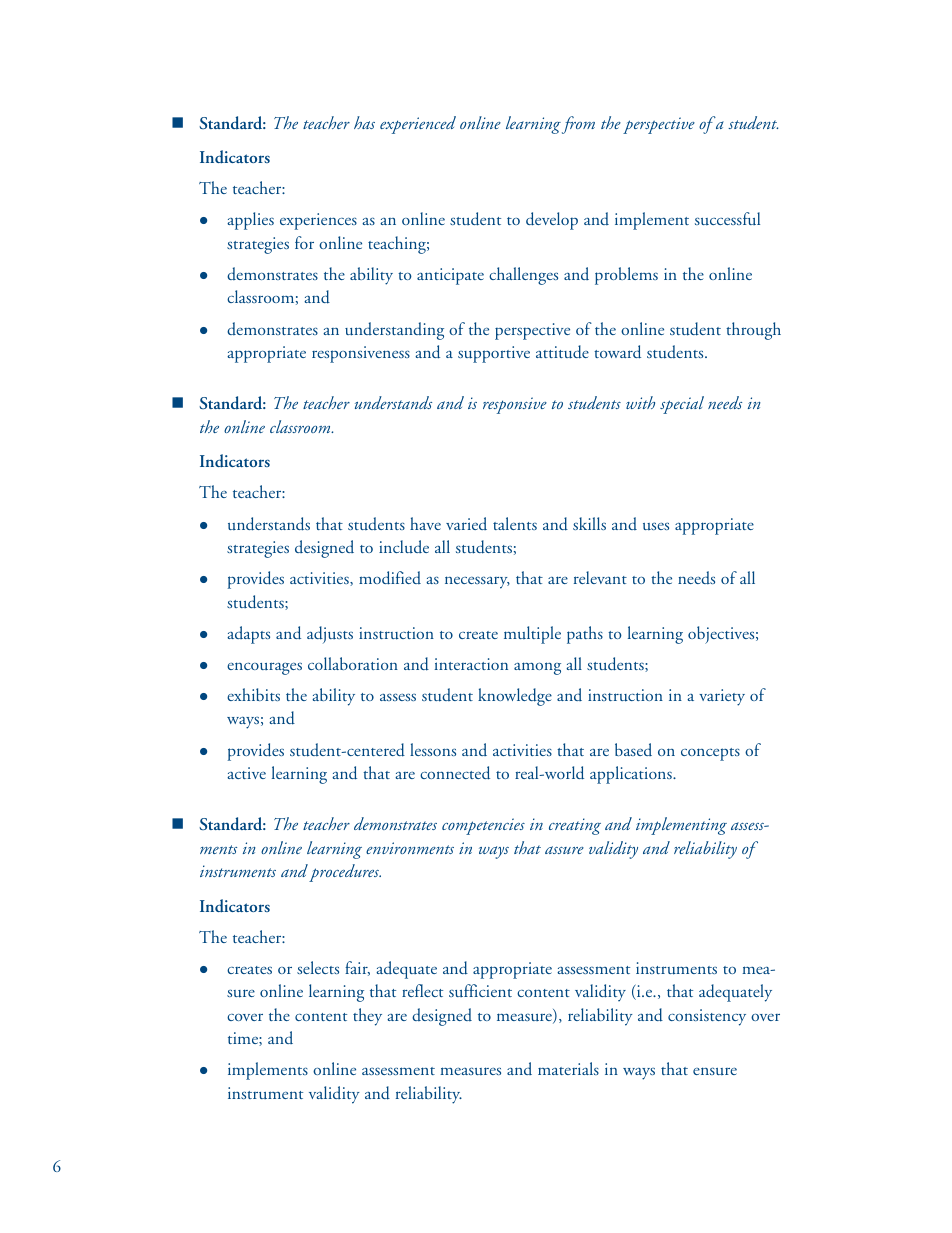  What do you see at coordinates (682, 405) in the document?
I see `special` at bounding box center [682, 405].
